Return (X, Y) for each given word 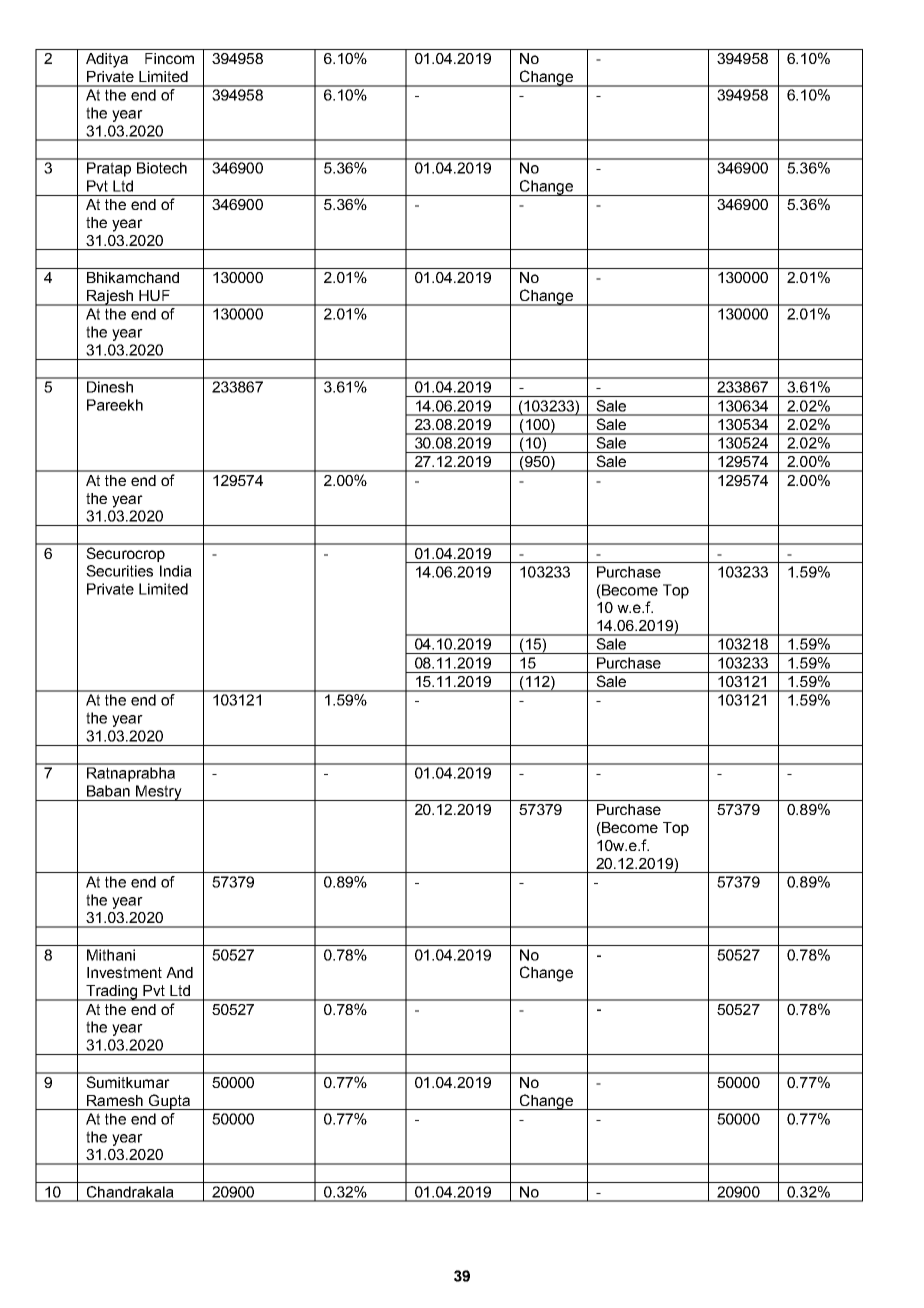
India (176, 571)
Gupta (169, 1102)
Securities (119, 571)
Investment (124, 972)
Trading (112, 993)
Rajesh (110, 298)
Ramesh (115, 1100)
